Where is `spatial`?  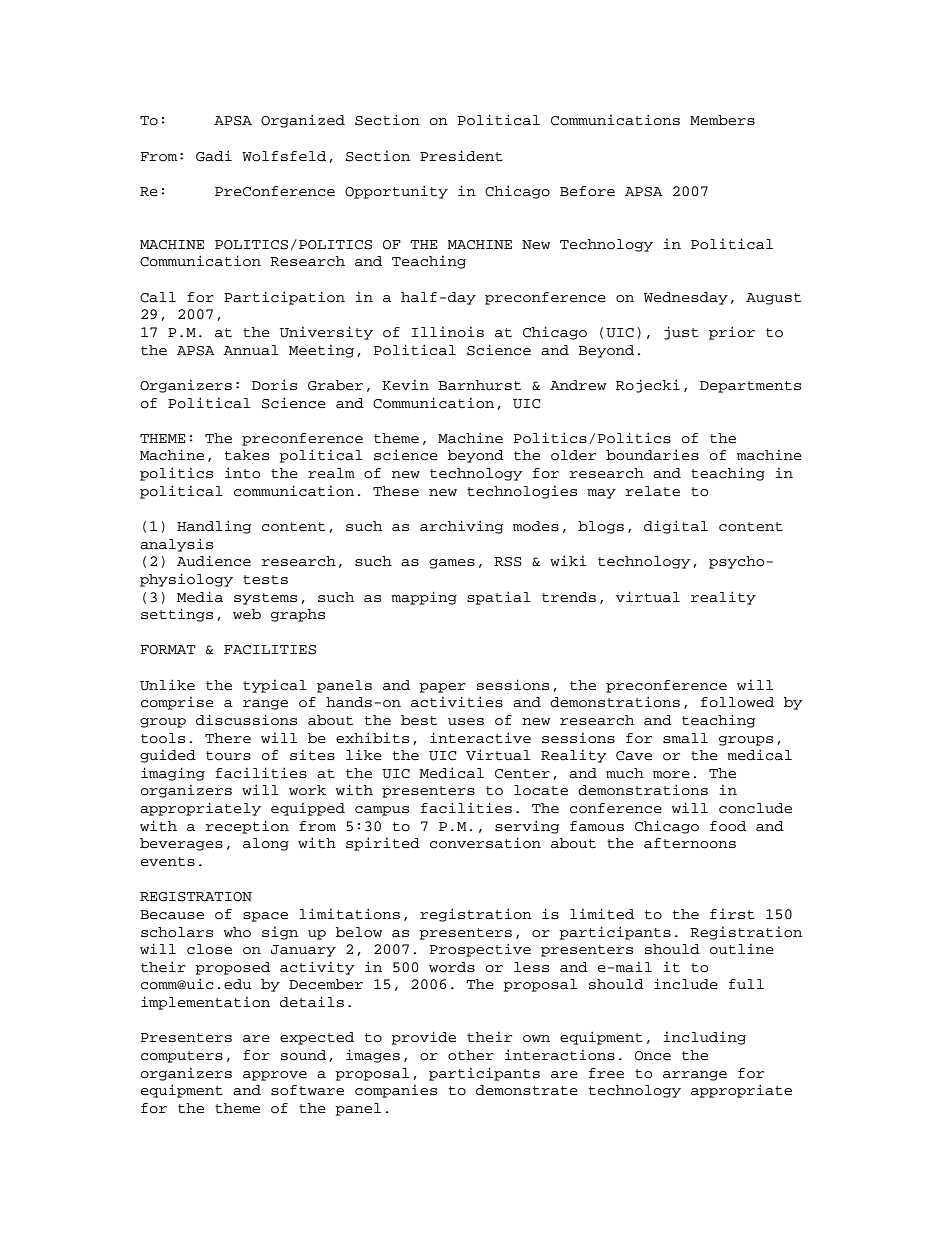
spatial is located at coordinates (499, 598).
